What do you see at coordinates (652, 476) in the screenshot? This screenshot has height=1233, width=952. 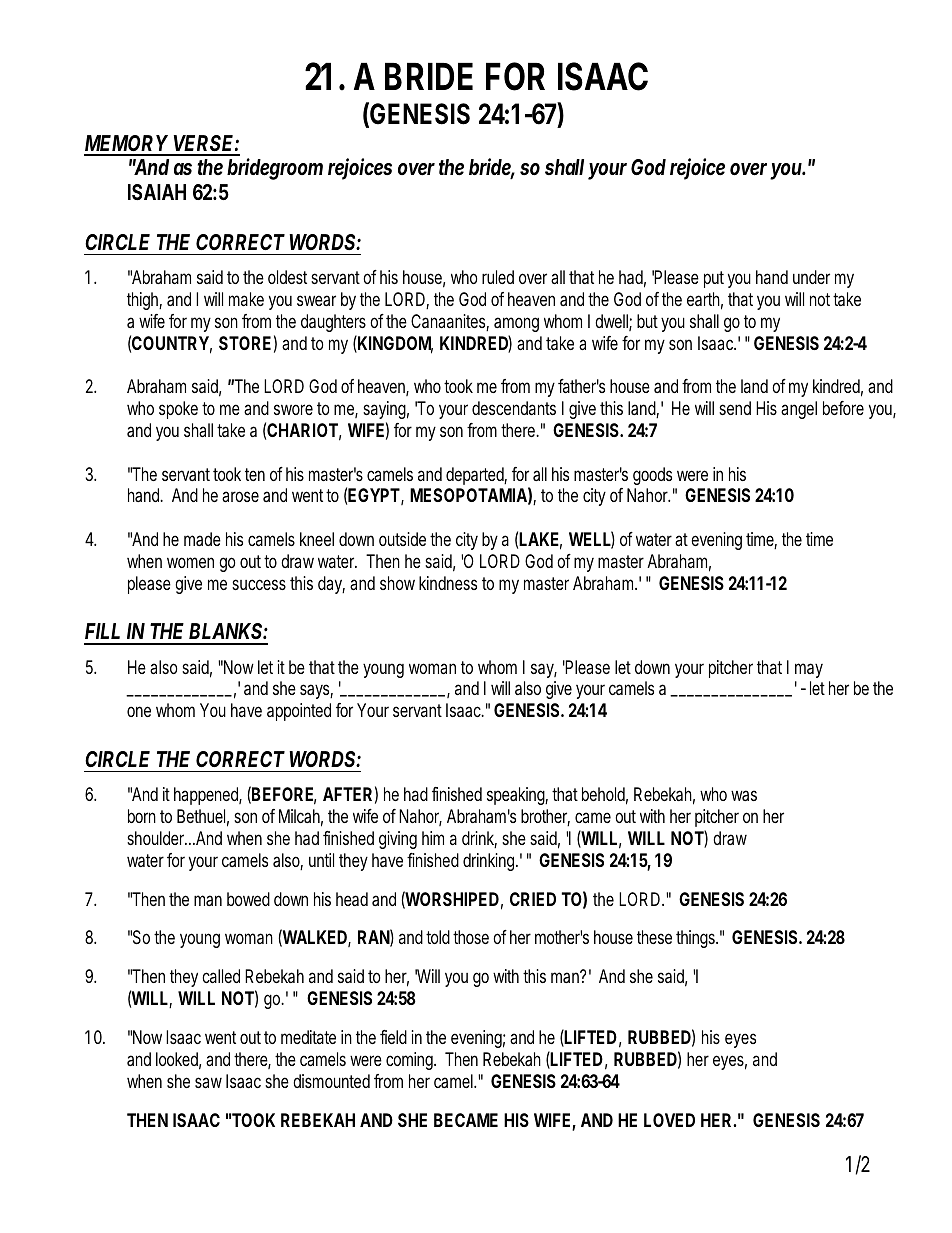 I see `goods` at bounding box center [652, 476].
